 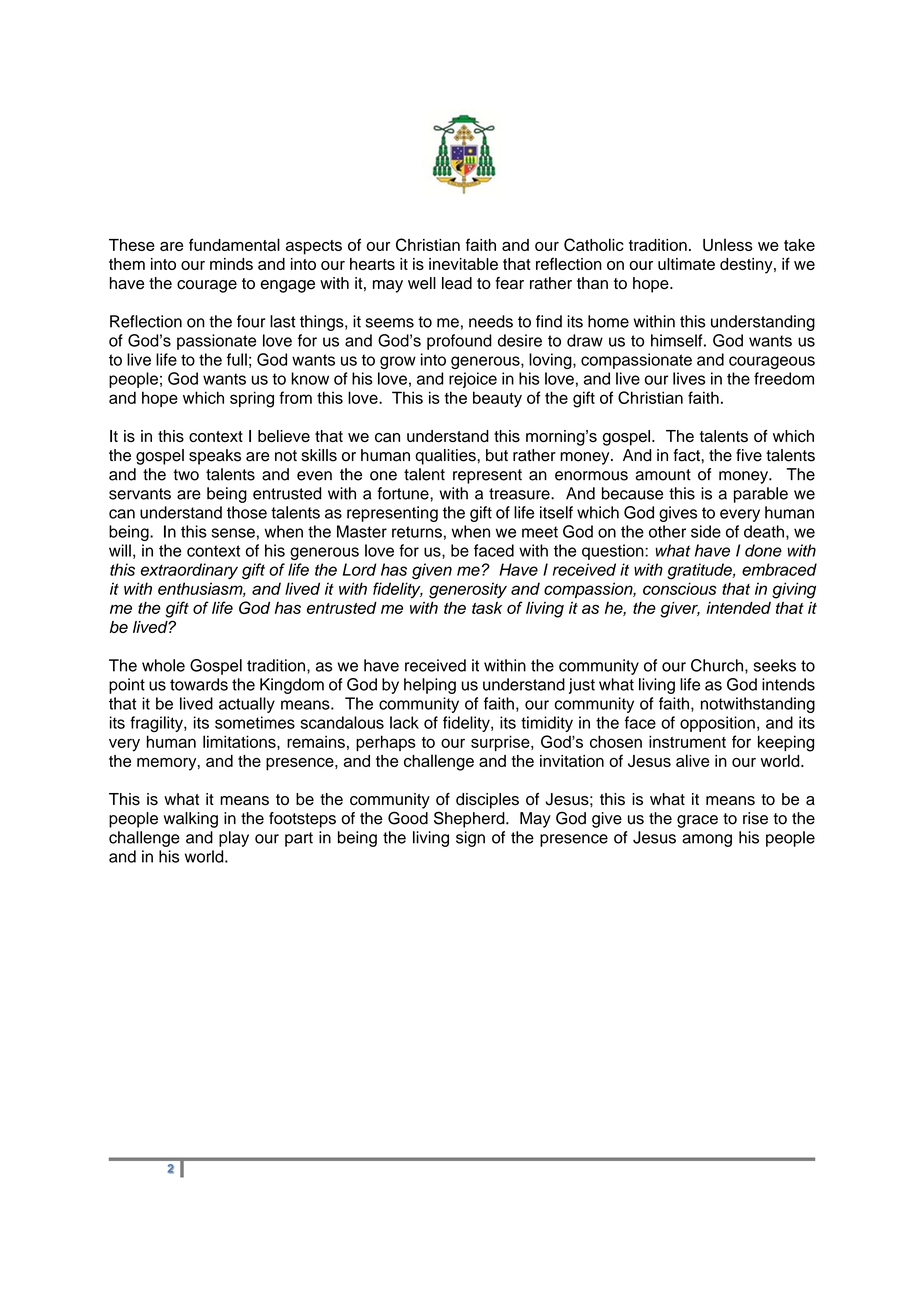 What do you see at coordinates (470, 819) in the page?
I see `Shepherd` at bounding box center [470, 819].
